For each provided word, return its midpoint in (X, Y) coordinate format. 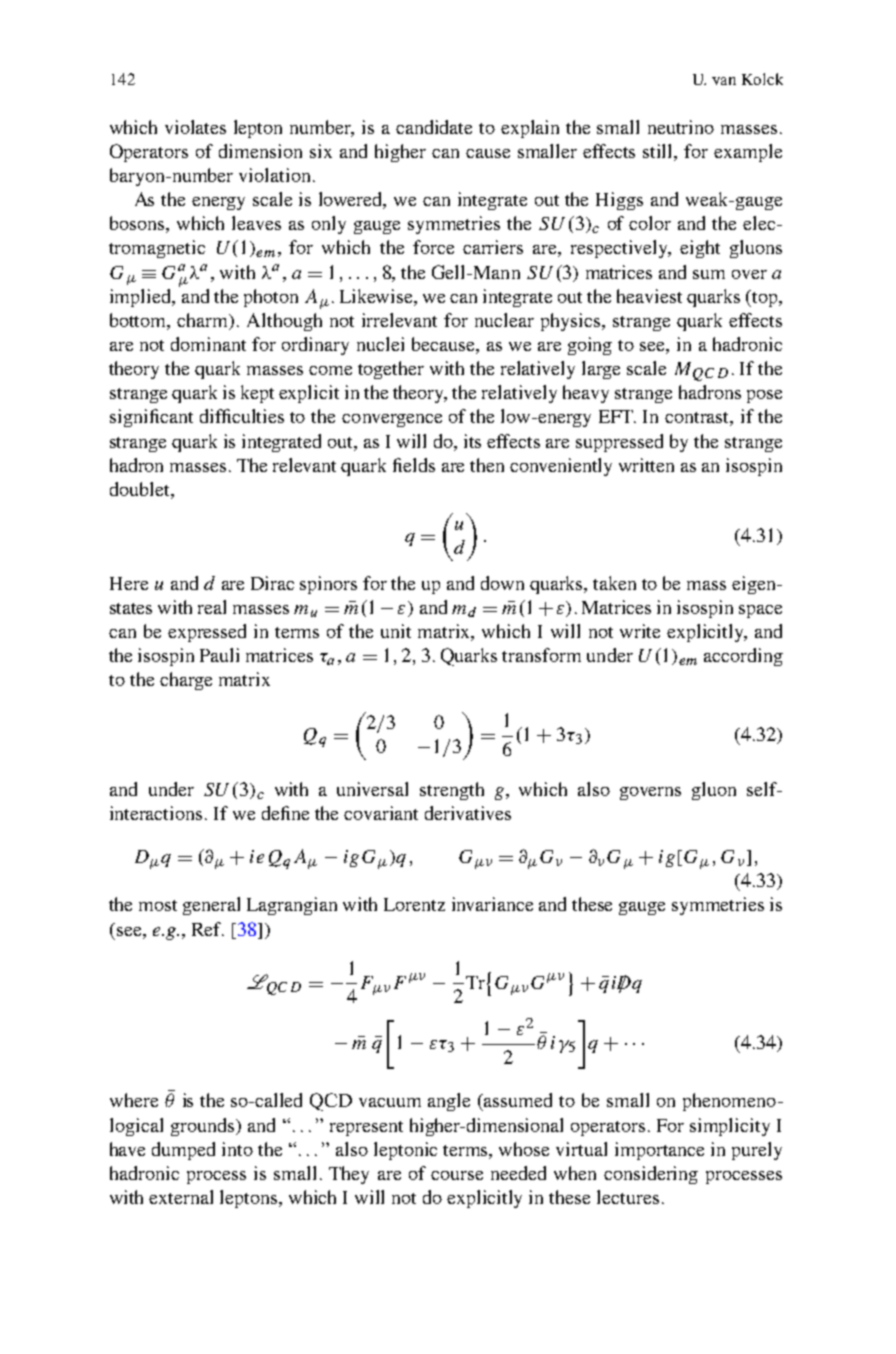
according (743, 657)
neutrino (681, 127)
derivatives (468, 813)
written (646, 465)
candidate (434, 127)
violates (195, 127)
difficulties (242, 416)
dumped (183, 1151)
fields (414, 465)
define (285, 813)
